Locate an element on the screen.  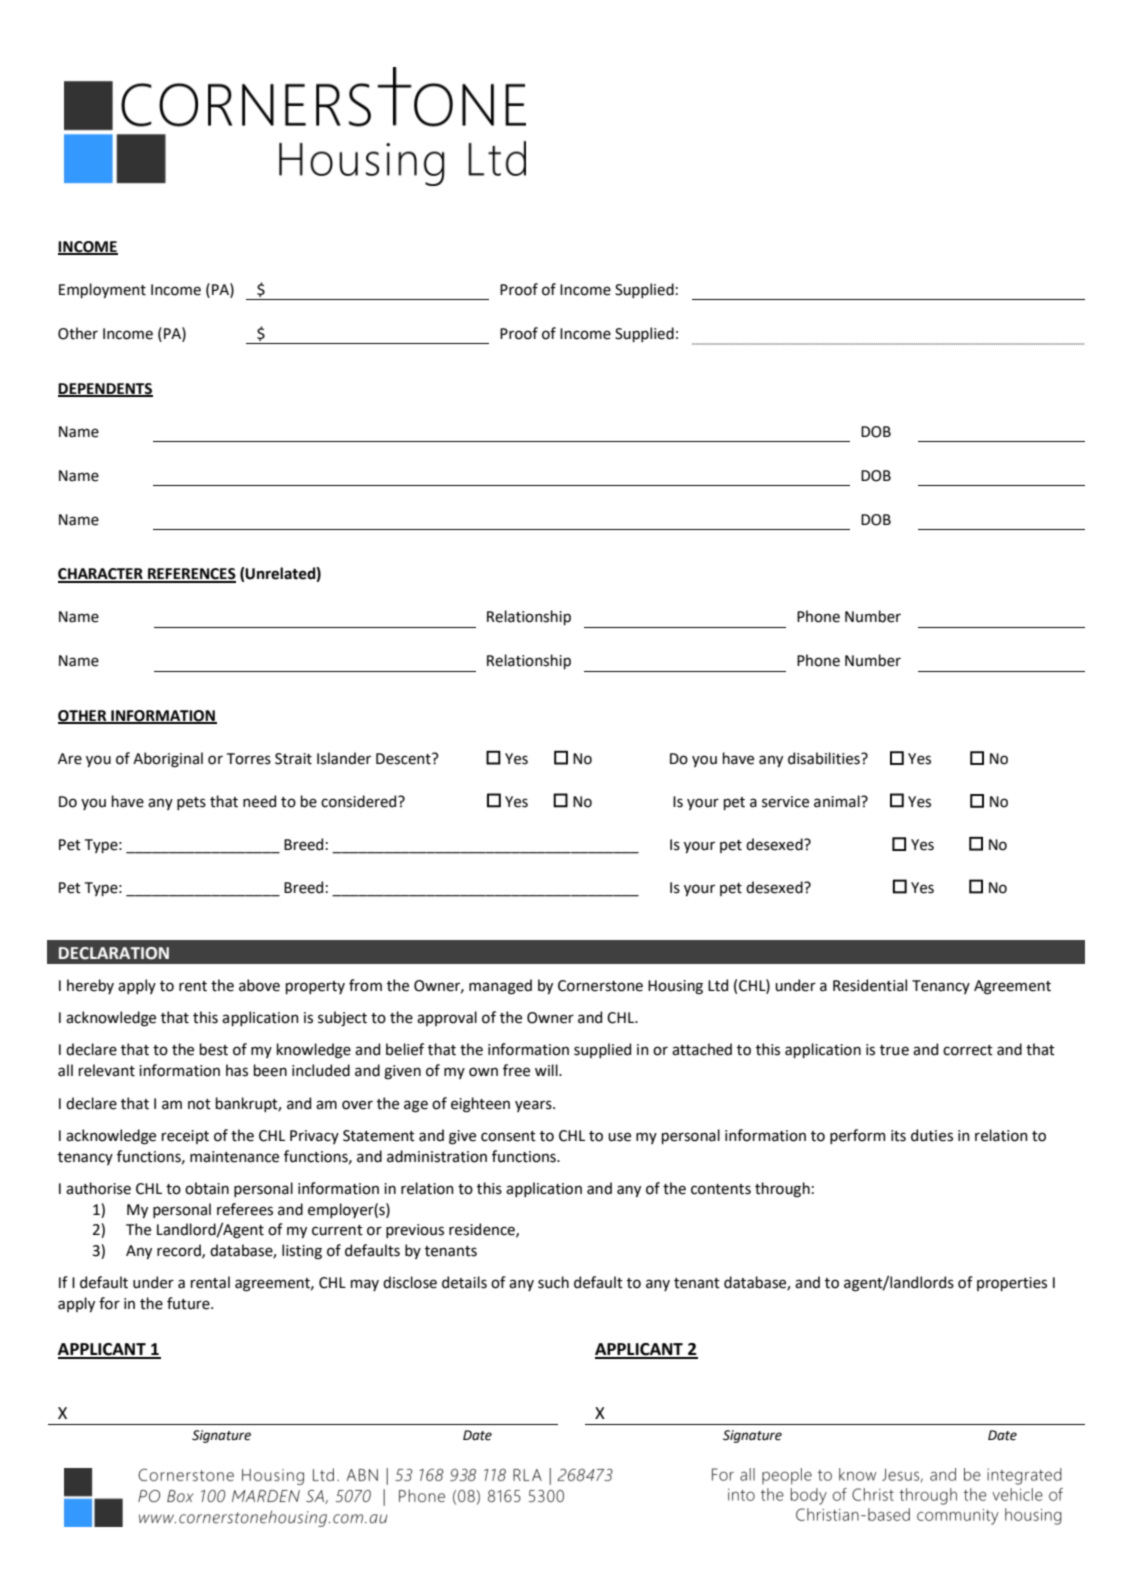
best is located at coordinates (214, 1049).
